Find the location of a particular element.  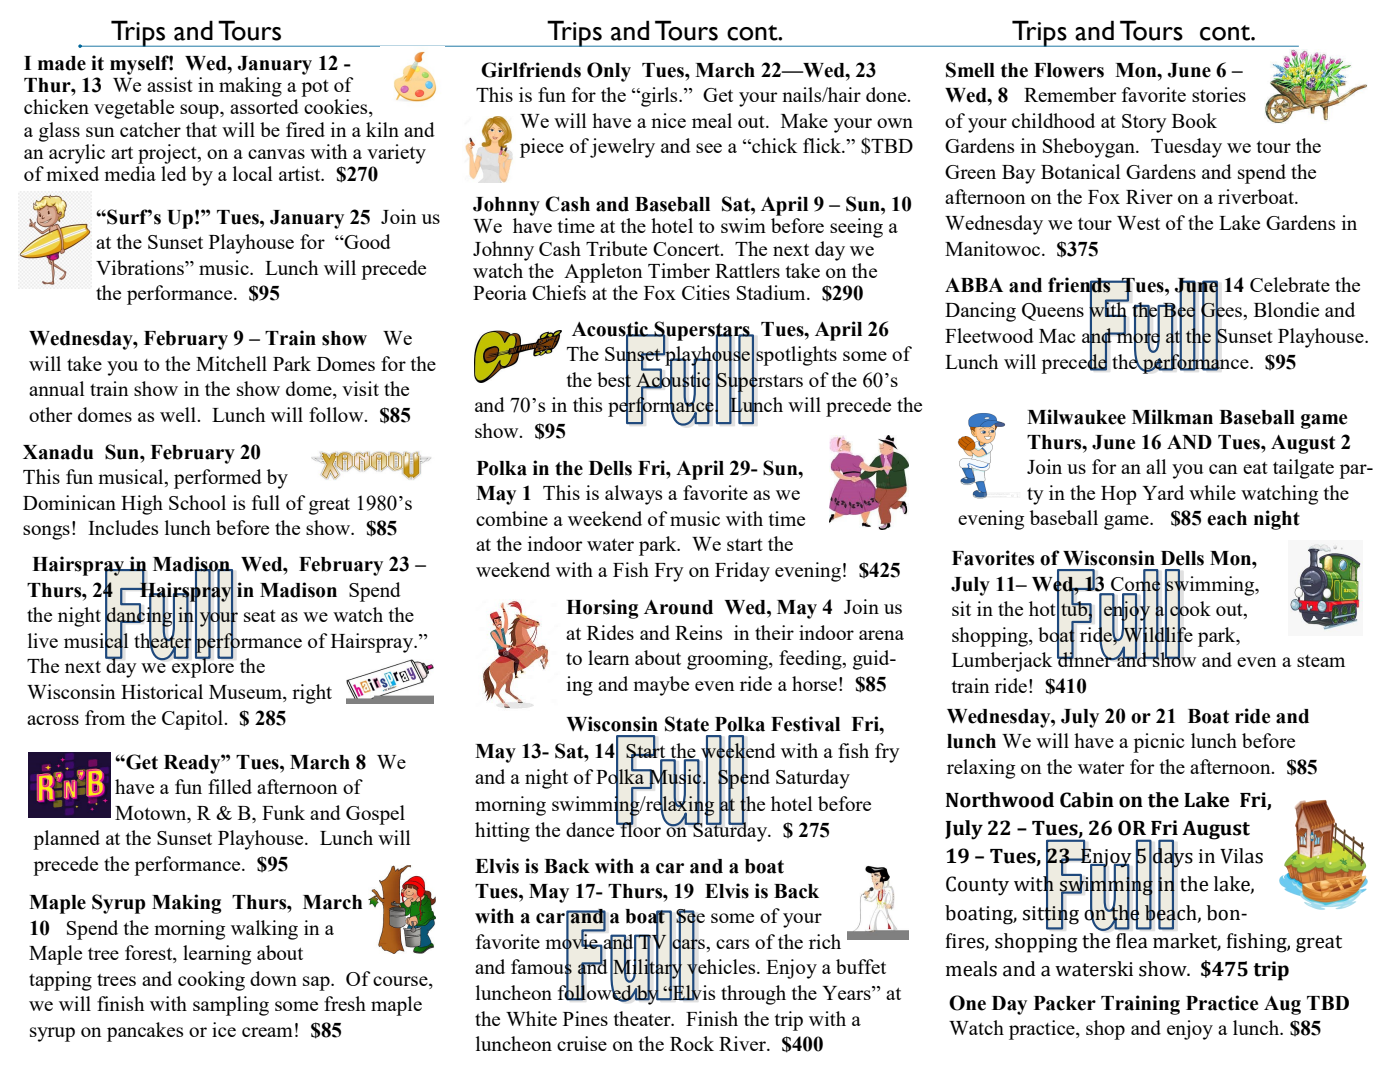

stories is located at coordinates (1219, 94).
